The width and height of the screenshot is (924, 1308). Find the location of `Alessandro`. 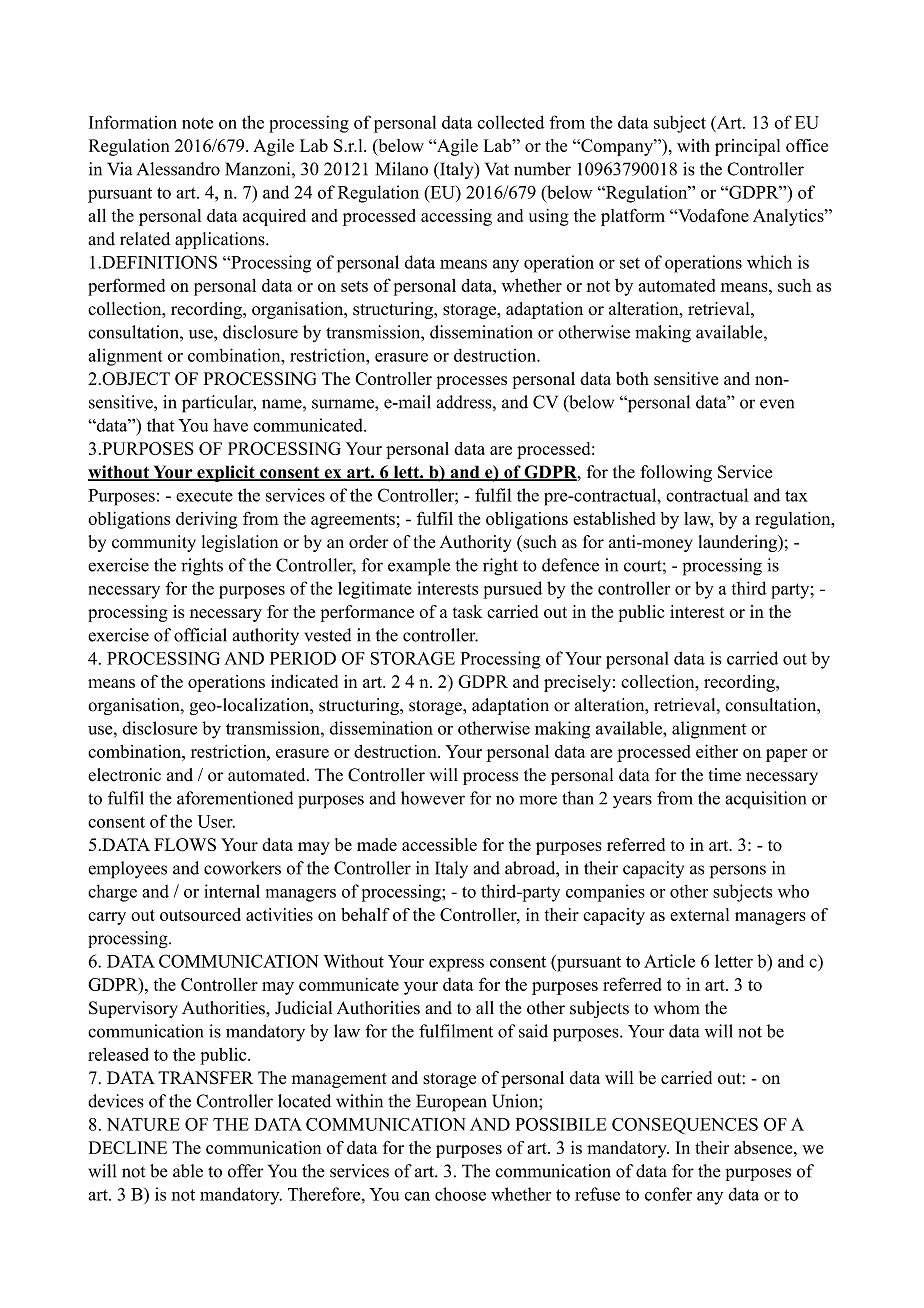

Alessandro is located at coordinates (178, 169).
